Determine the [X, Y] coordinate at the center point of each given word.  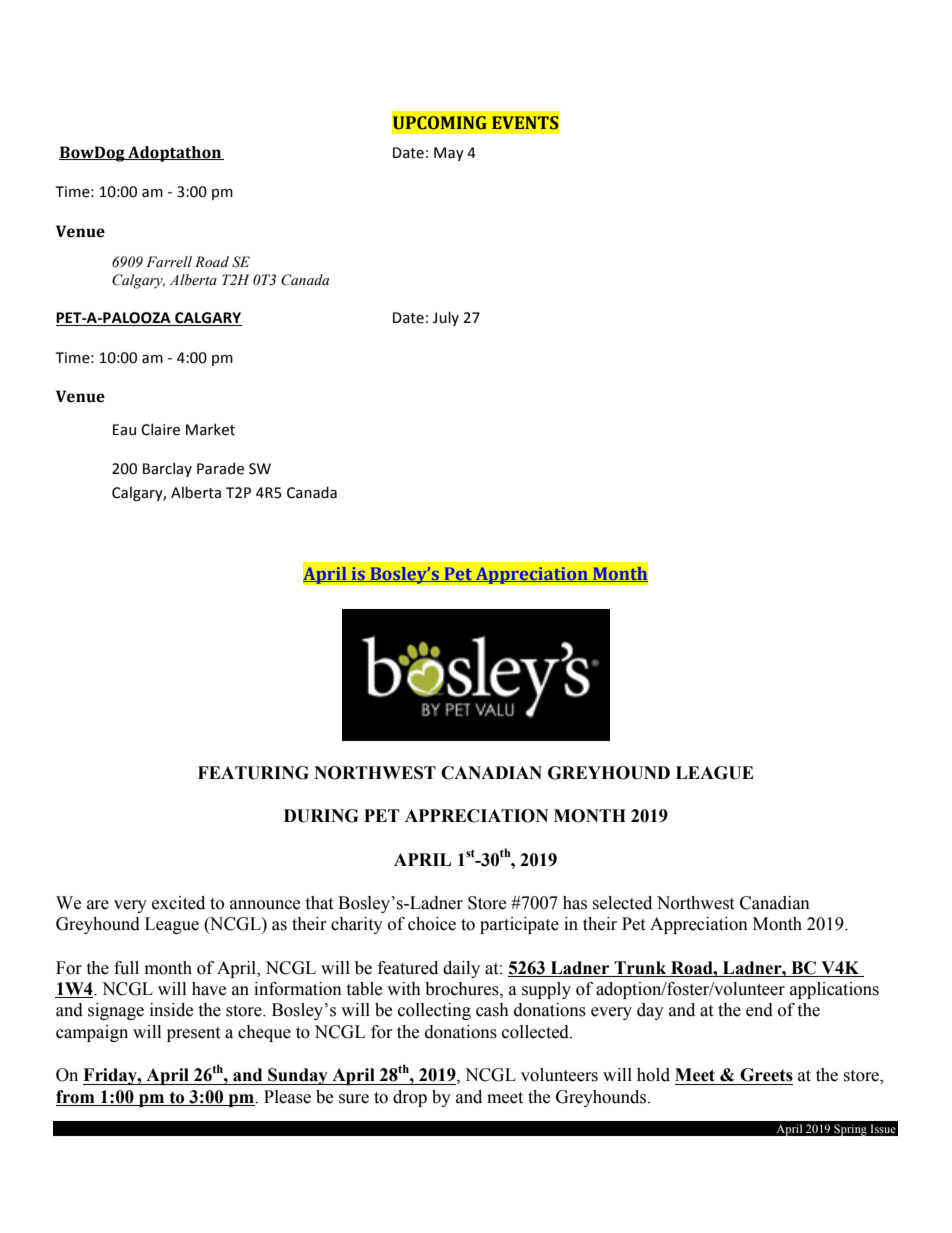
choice [432, 924]
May [449, 154]
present [193, 1034]
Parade [220, 468]
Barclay [167, 469]
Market [210, 429]
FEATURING [253, 773]
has [575, 903]
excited [178, 903]
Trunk [640, 968]
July [446, 318]
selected [622, 903]
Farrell [169, 262]
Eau [124, 430]
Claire [160, 429]
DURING [321, 816]
